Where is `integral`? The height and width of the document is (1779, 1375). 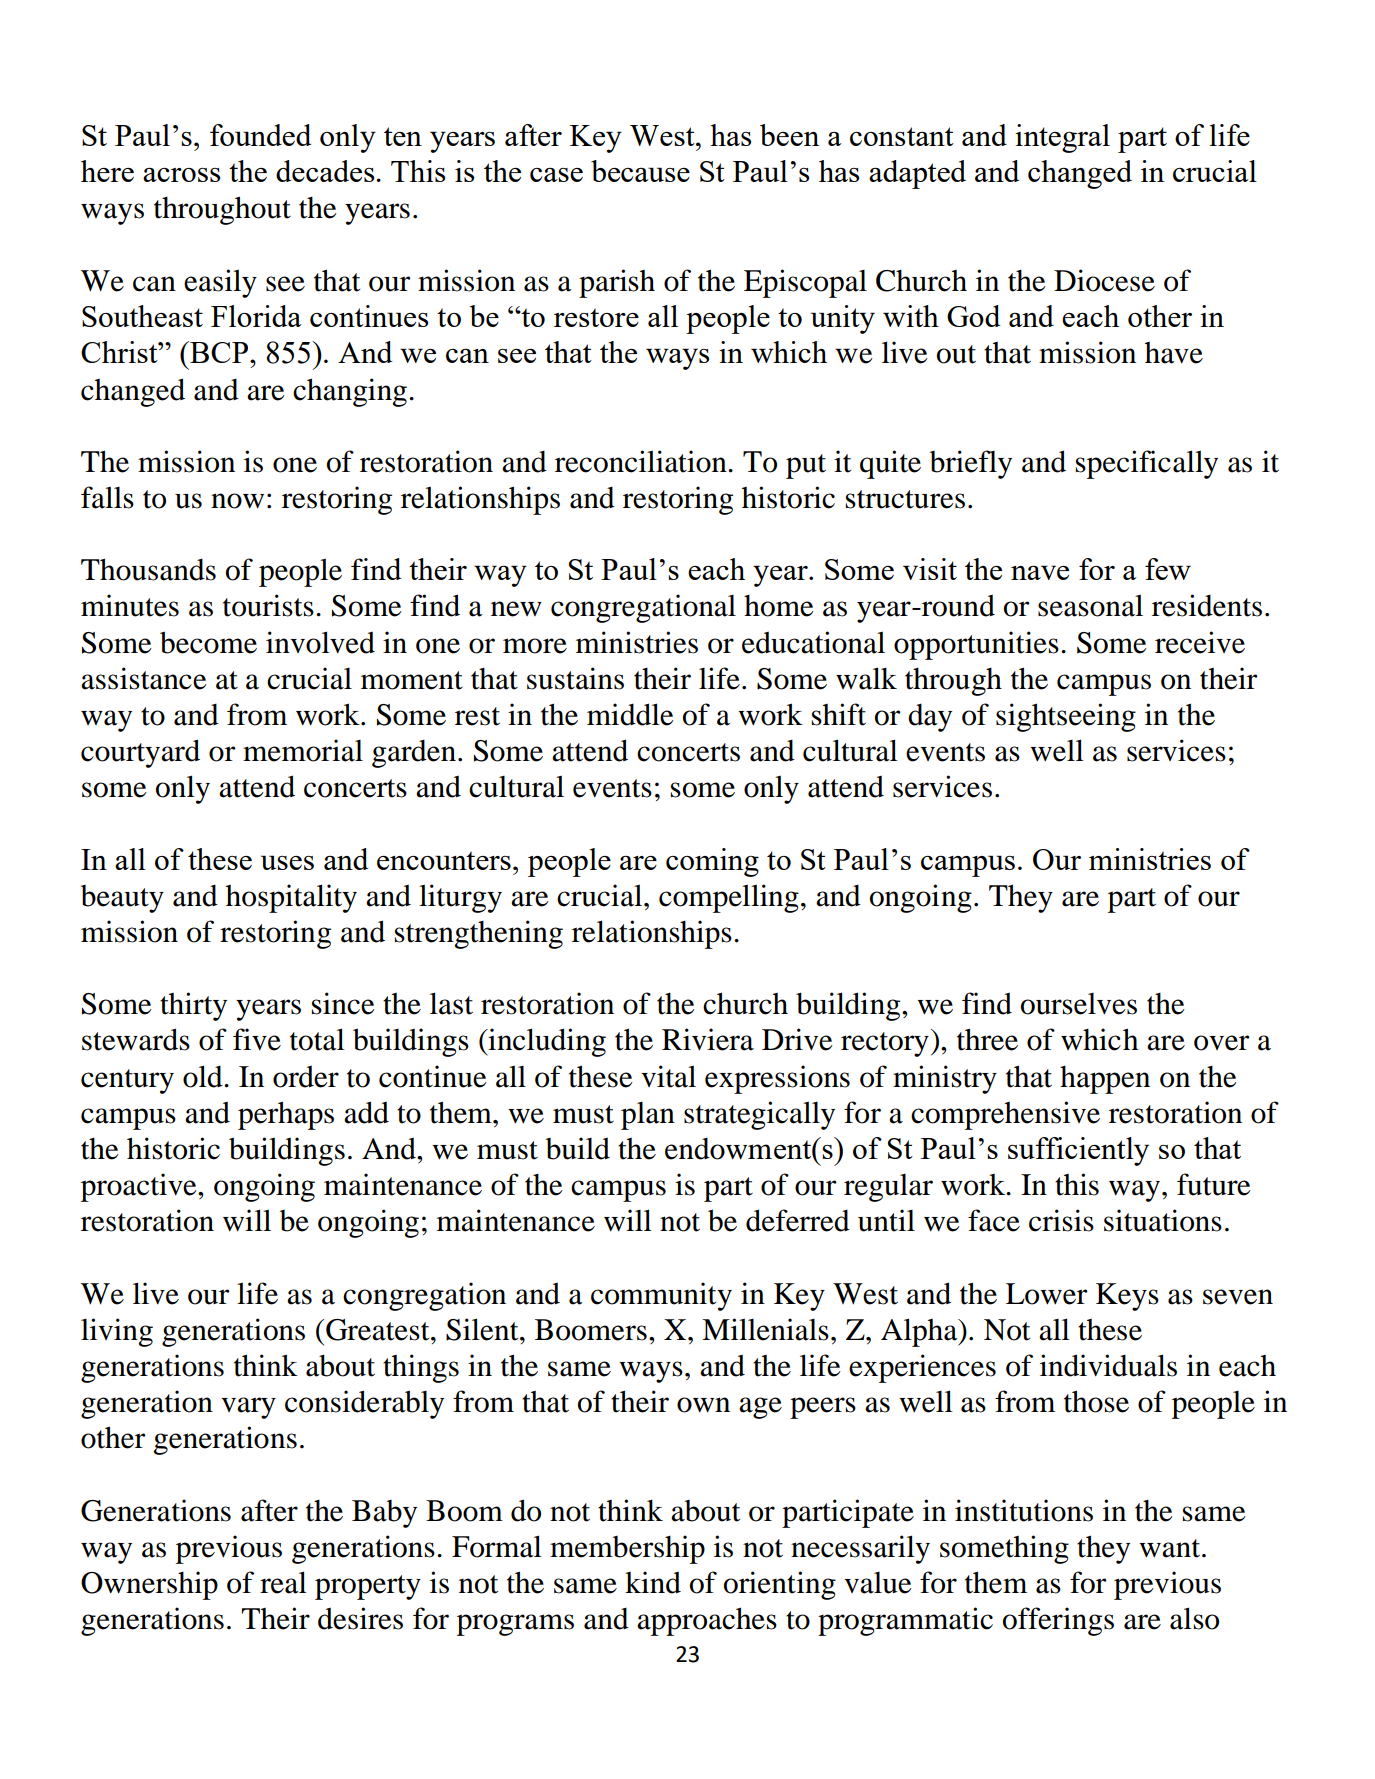
integral is located at coordinates (1062, 138).
